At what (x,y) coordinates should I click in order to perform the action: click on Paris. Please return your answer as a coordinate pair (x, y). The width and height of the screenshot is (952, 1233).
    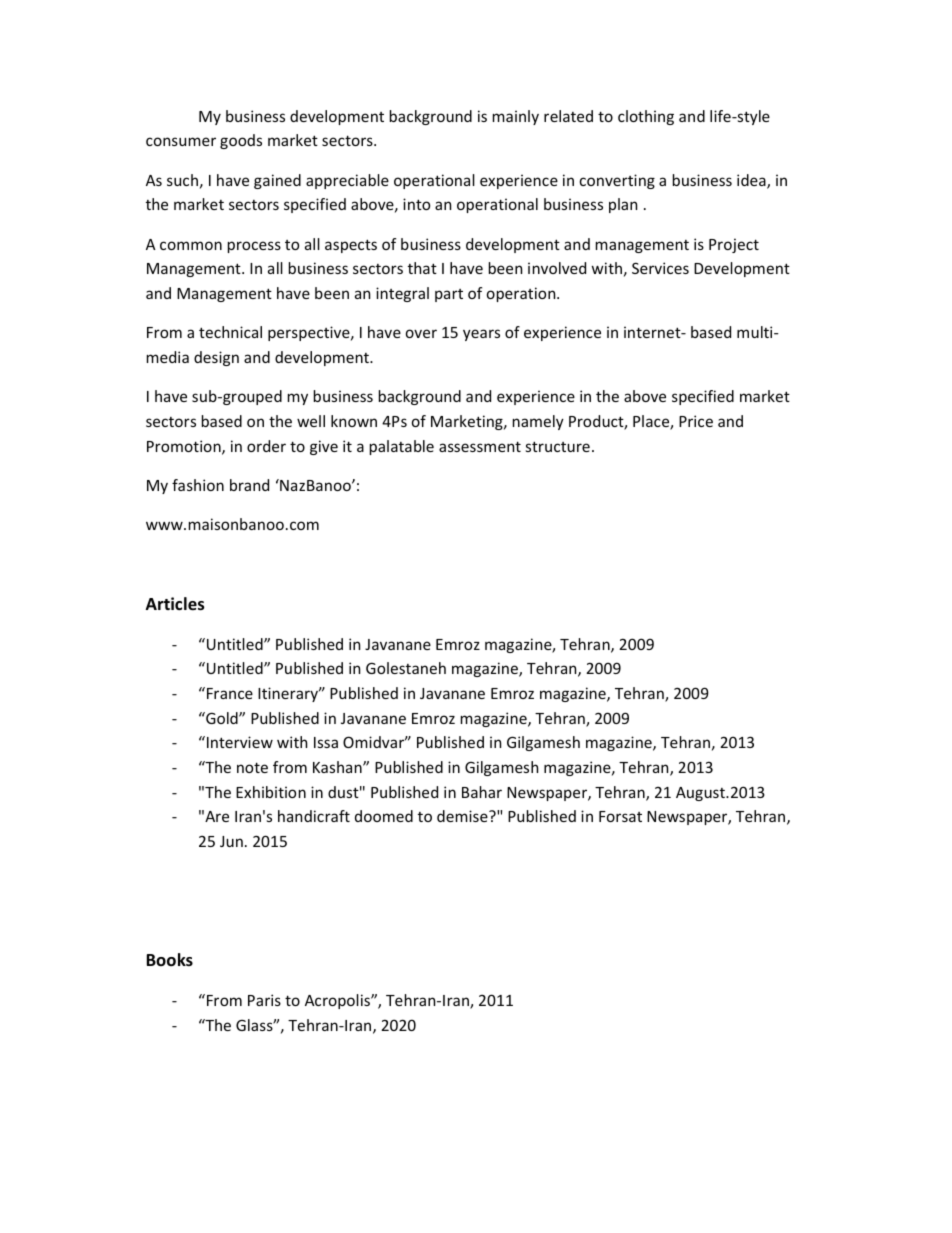
    Looking at the image, I should click on (264, 1000).
